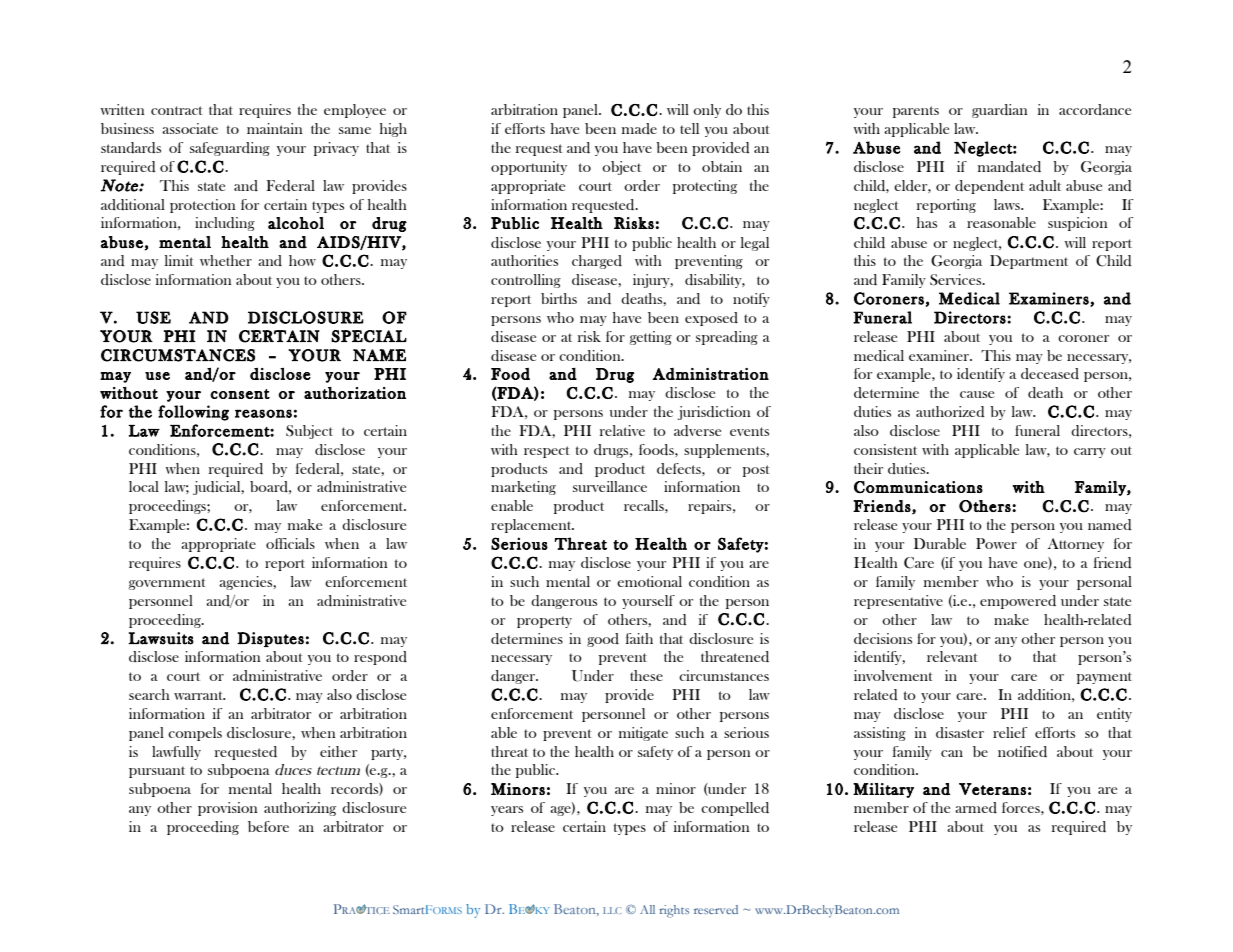 The width and height of the page is (1233, 952). What do you see at coordinates (976, 807) in the page?
I see `armed` at bounding box center [976, 807].
